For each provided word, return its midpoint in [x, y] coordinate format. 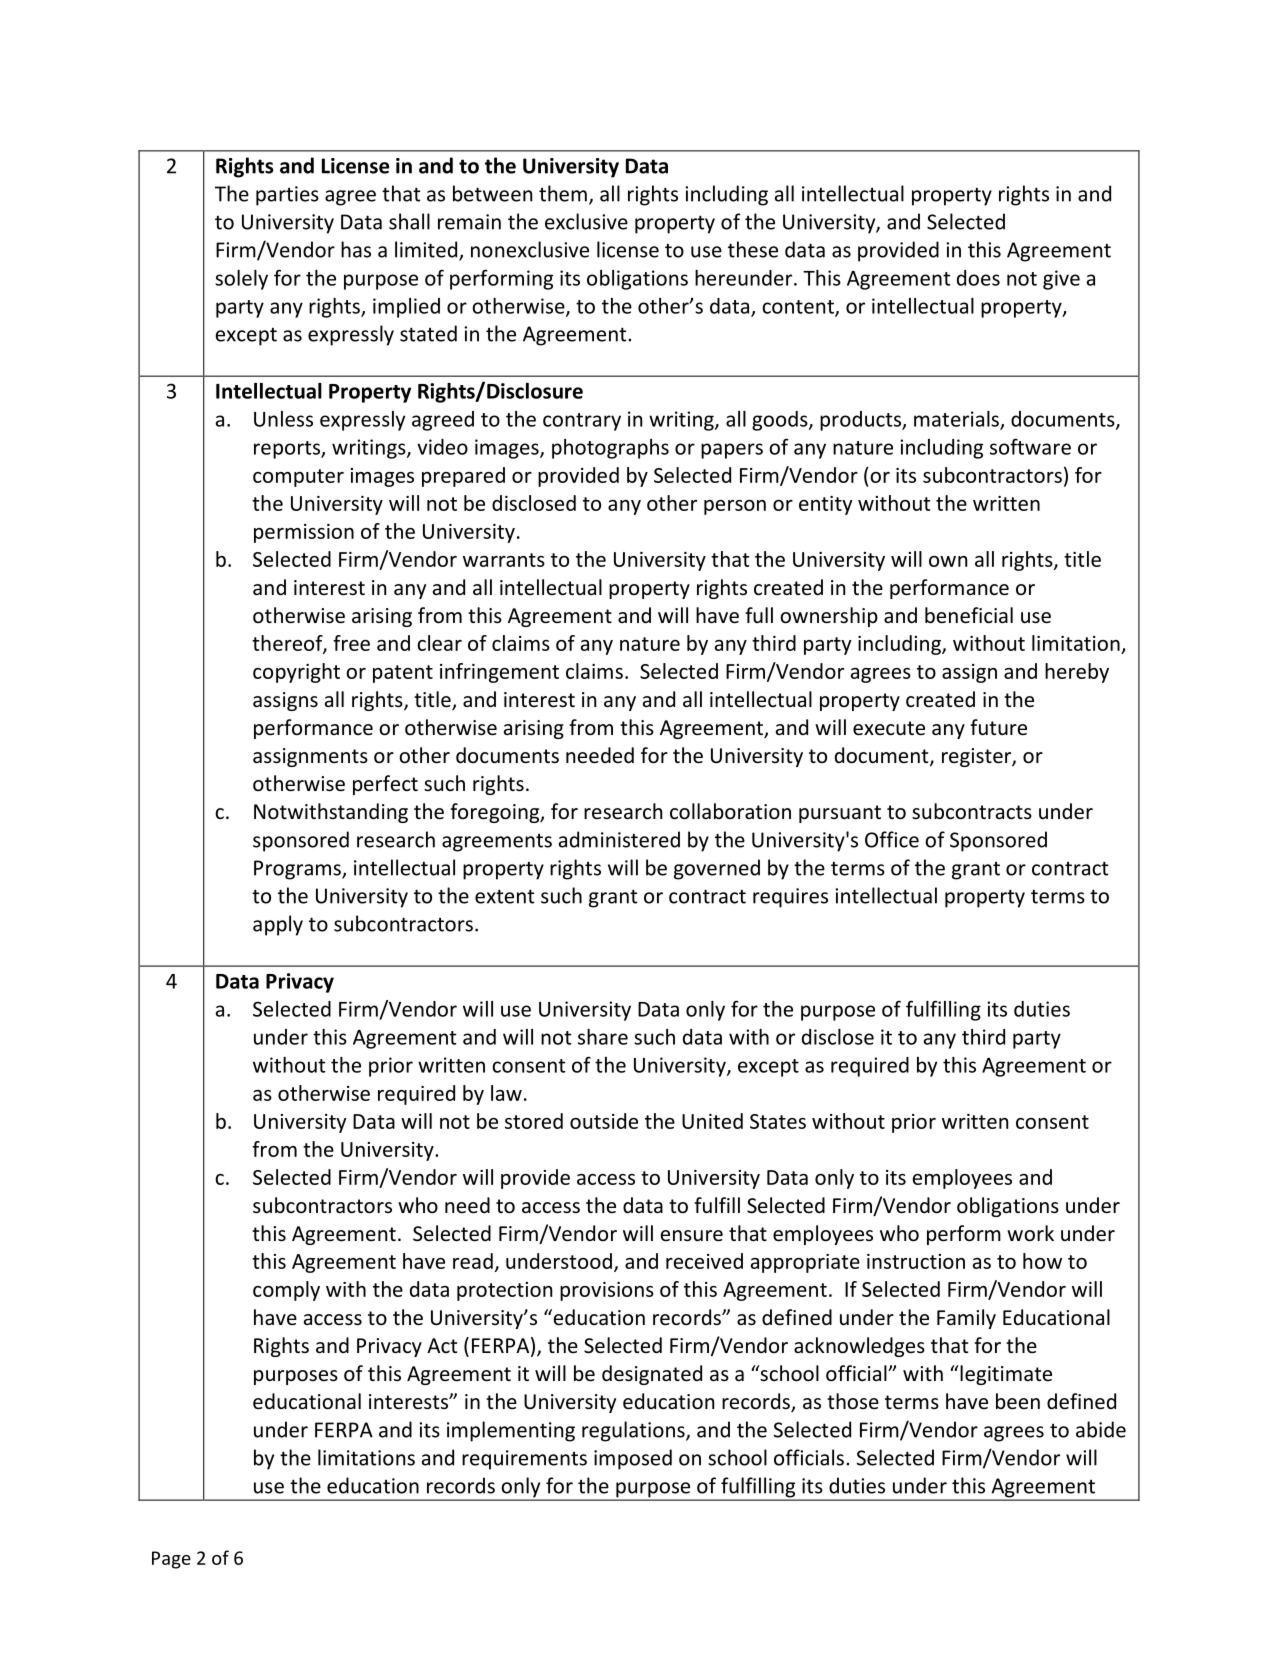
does [978, 278]
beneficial [969, 615]
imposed [633, 1459]
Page [171, 1560]
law [506, 1093]
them [563, 193]
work [1030, 1233]
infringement [499, 673]
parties [287, 196]
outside [604, 1121]
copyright [296, 673]
